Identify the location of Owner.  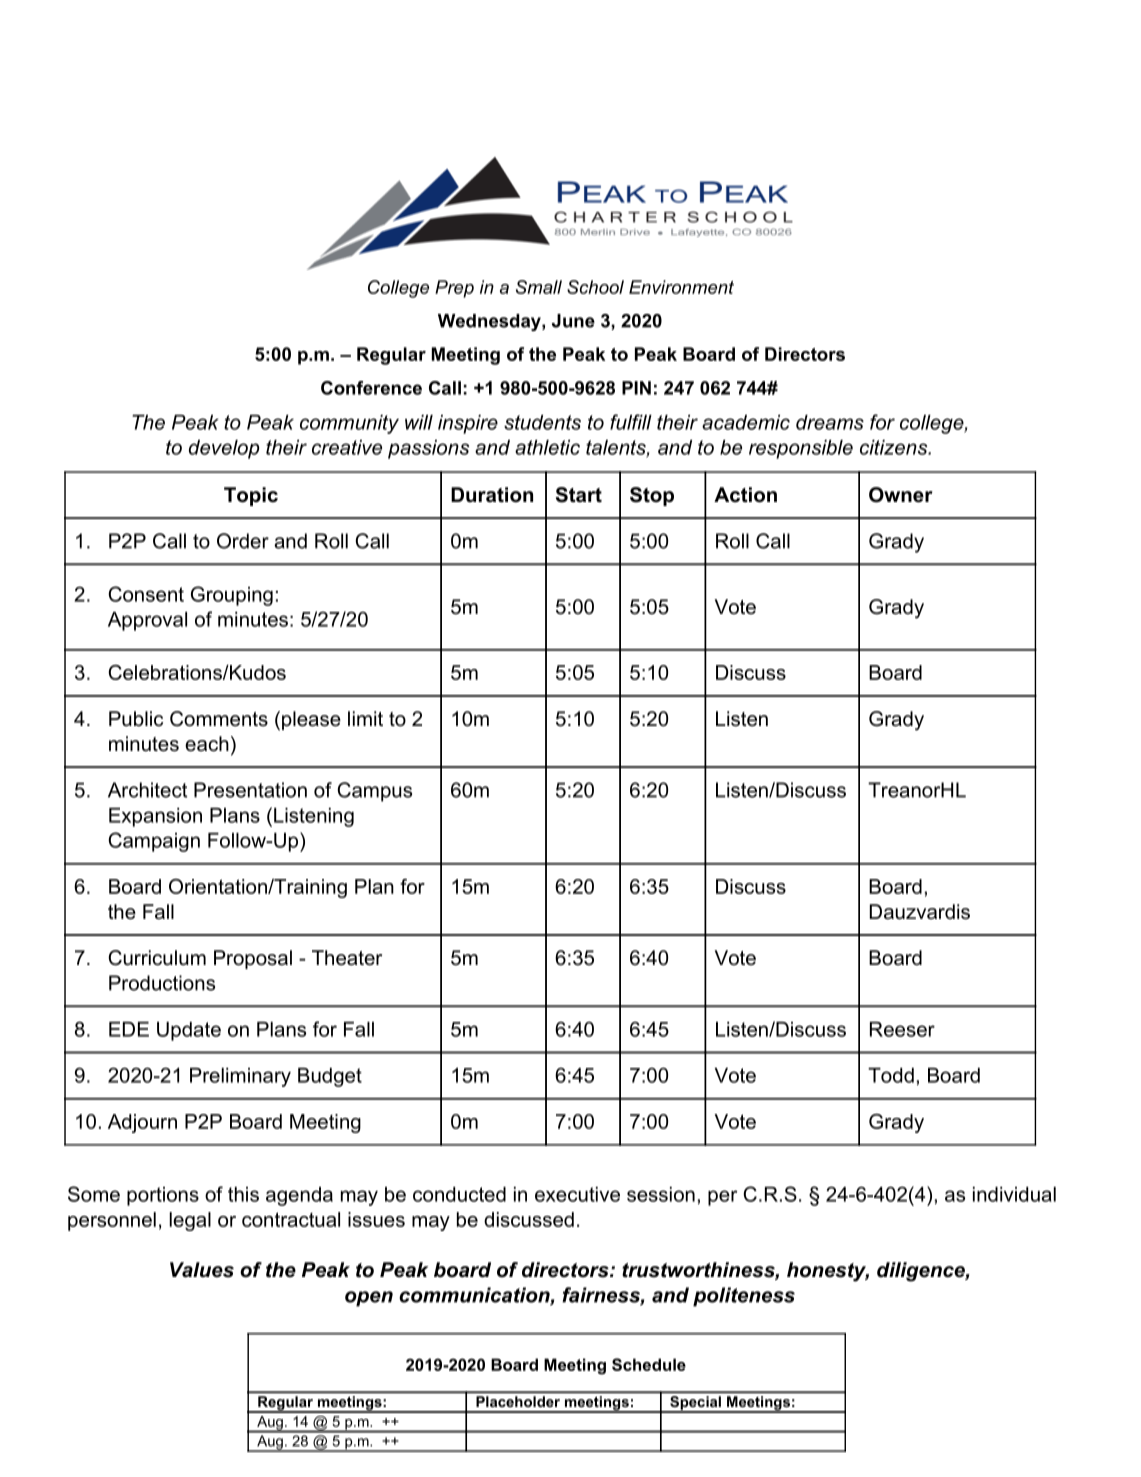
(901, 495).
